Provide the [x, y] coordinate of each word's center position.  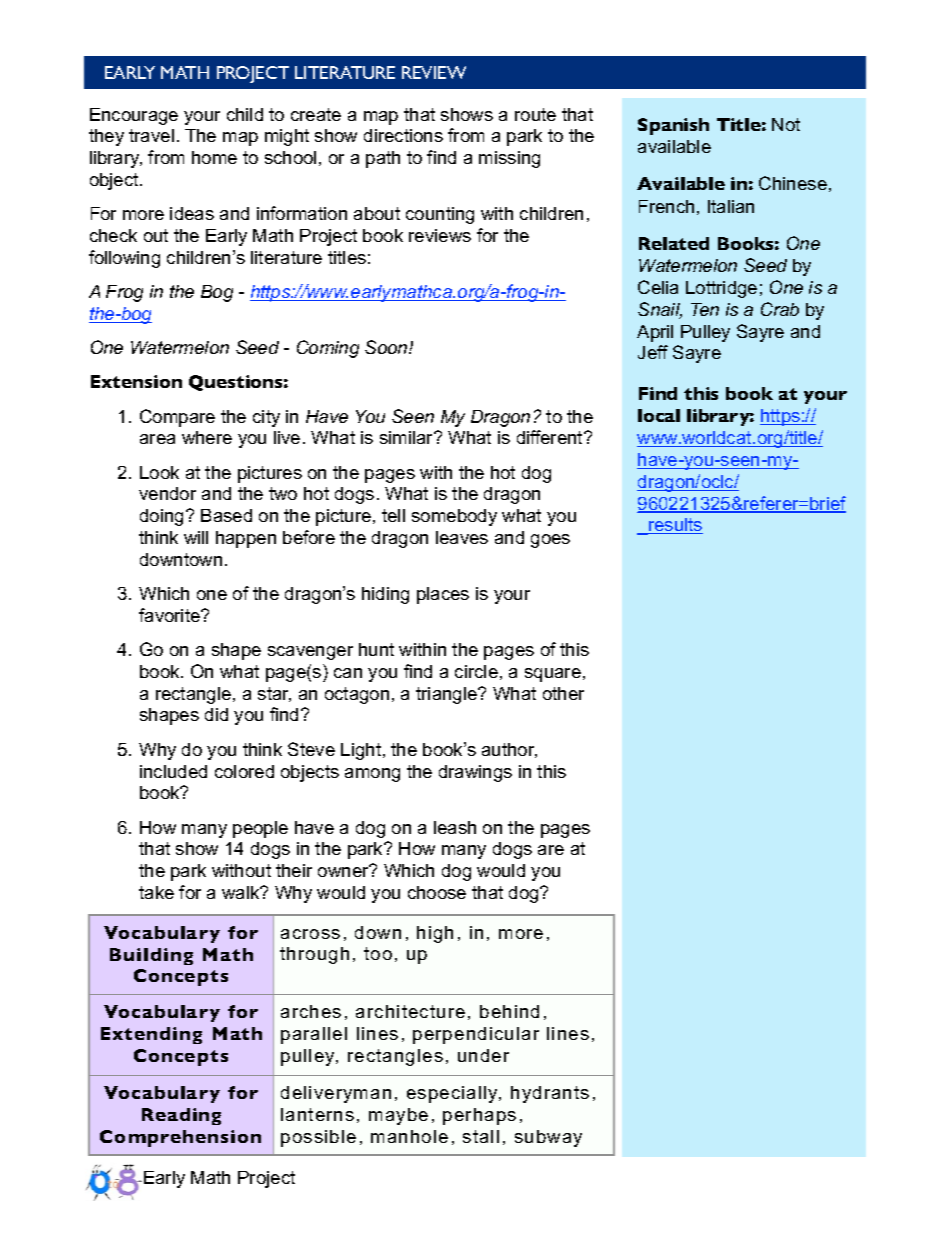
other [563, 693]
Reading [181, 1116]
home [214, 157]
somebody [454, 517]
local [659, 415]
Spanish [673, 126]
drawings [475, 773]
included [173, 771]
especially [454, 1094]
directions [403, 135]
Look [159, 472]
